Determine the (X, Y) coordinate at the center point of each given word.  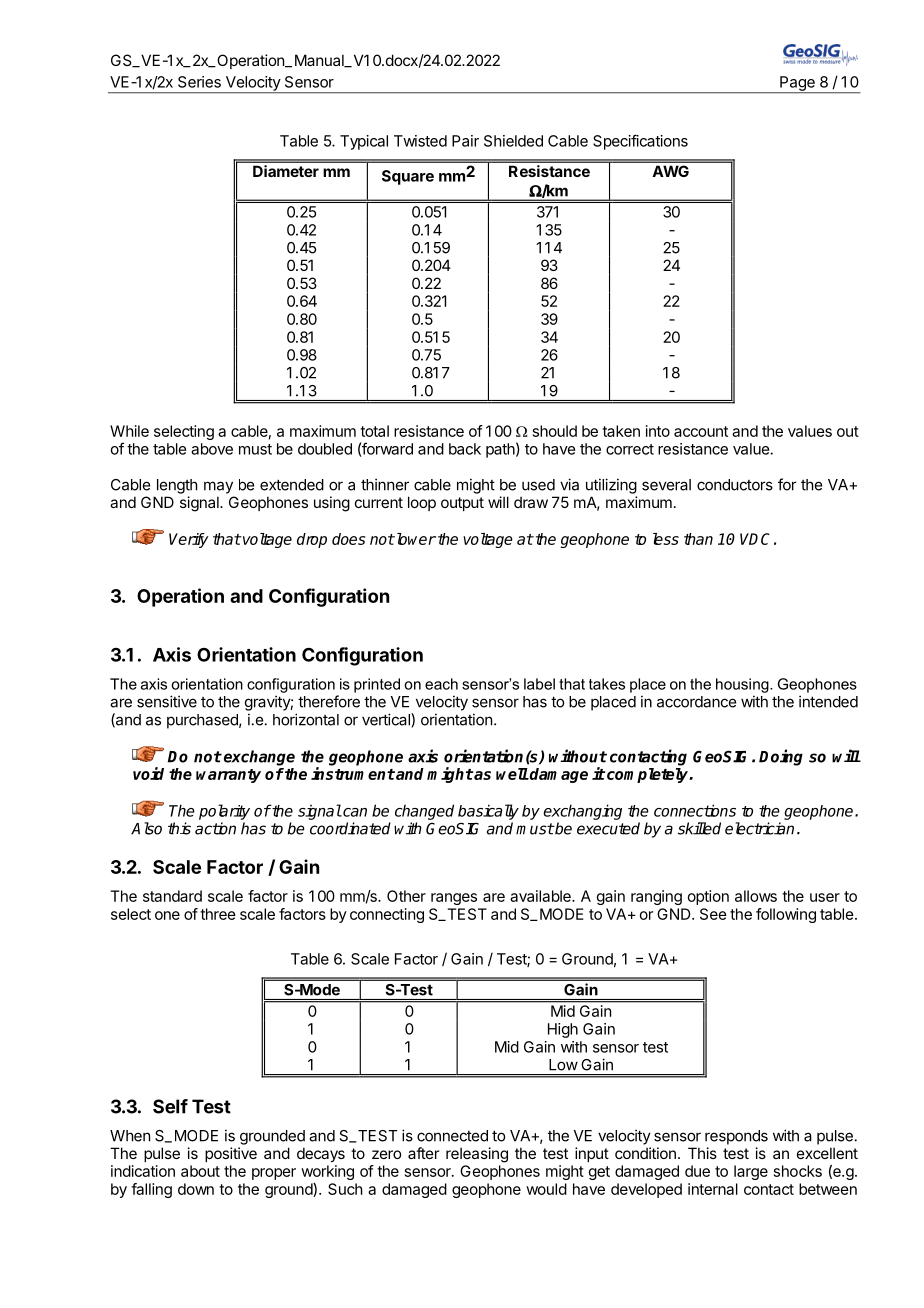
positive (231, 1154)
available (541, 896)
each (441, 684)
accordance (696, 702)
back (465, 449)
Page (797, 84)
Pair (465, 141)
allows (756, 896)
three (218, 914)
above (212, 449)
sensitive (167, 701)
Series (199, 82)
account (701, 431)
